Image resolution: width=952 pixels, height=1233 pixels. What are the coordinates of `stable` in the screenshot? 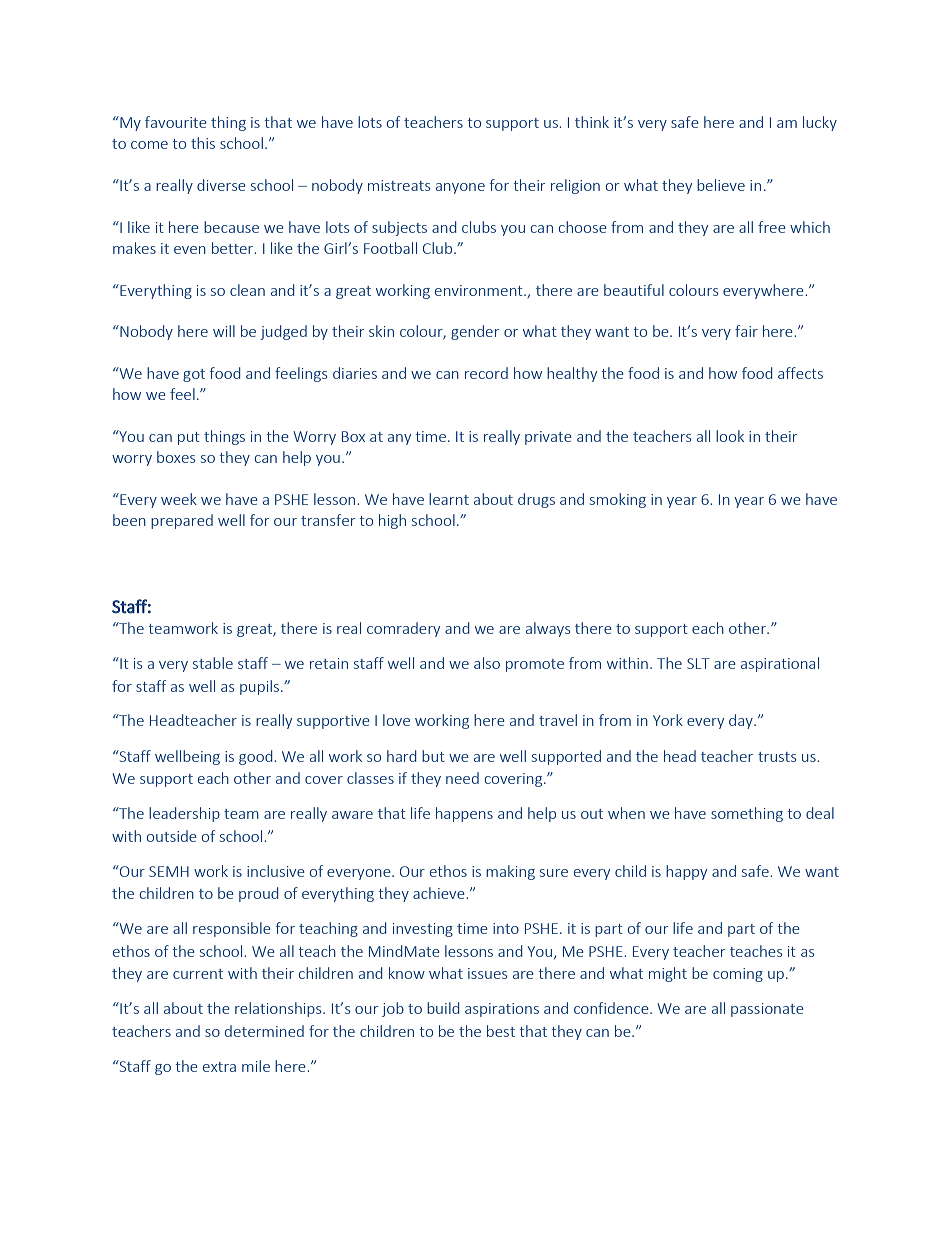 It's located at (213, 663).
